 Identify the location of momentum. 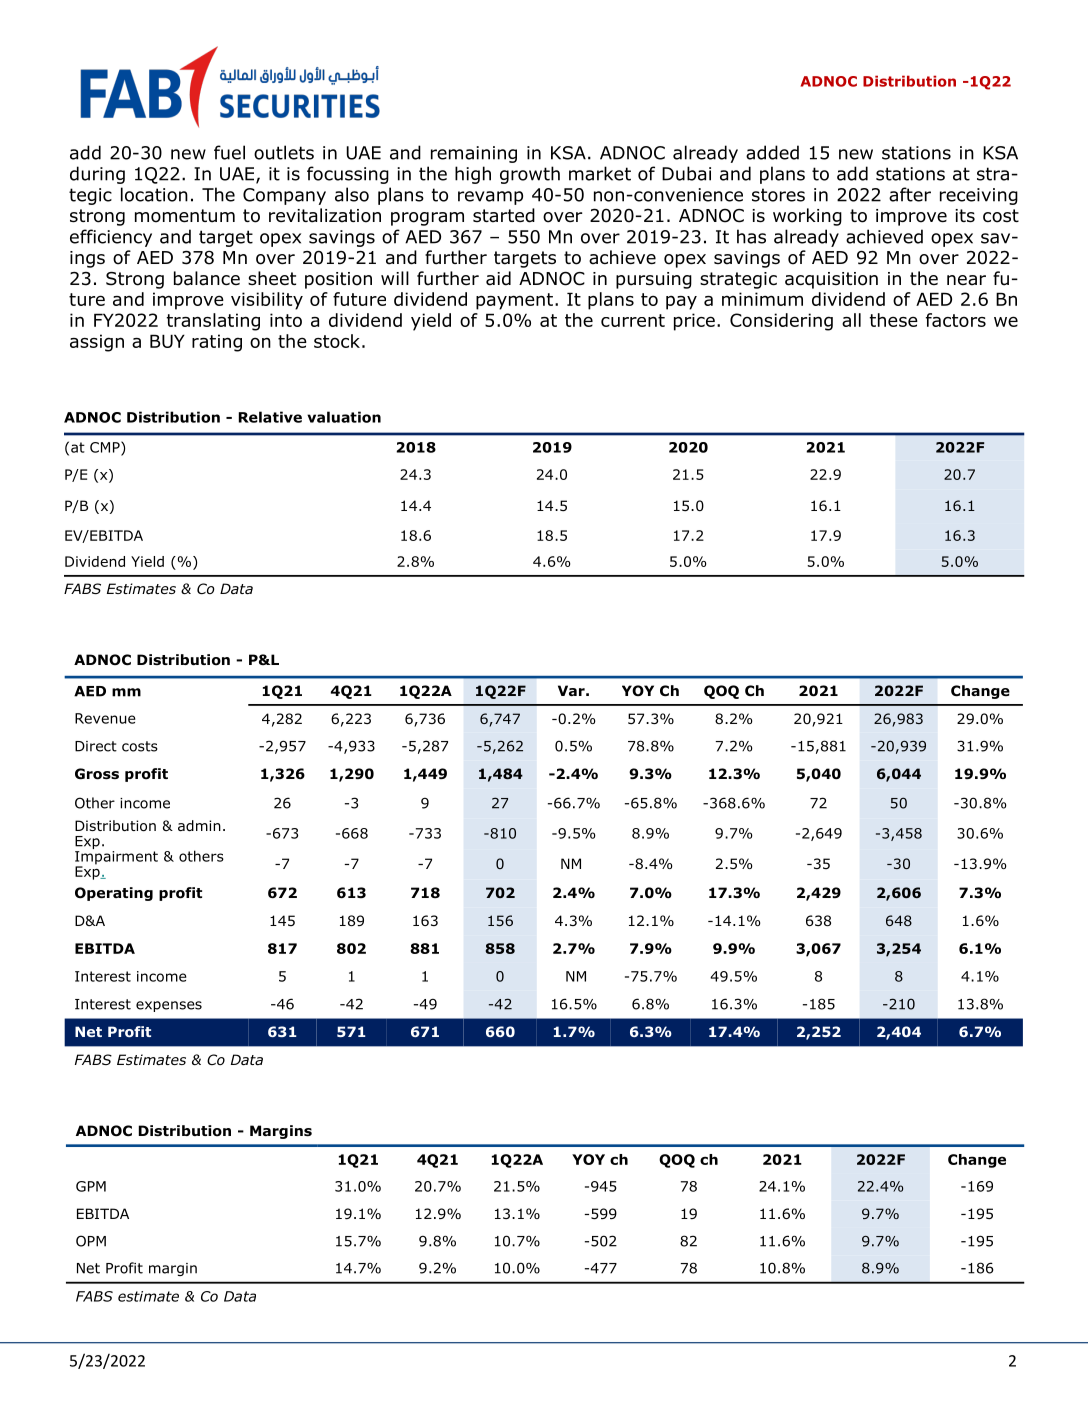
(185, 216).
